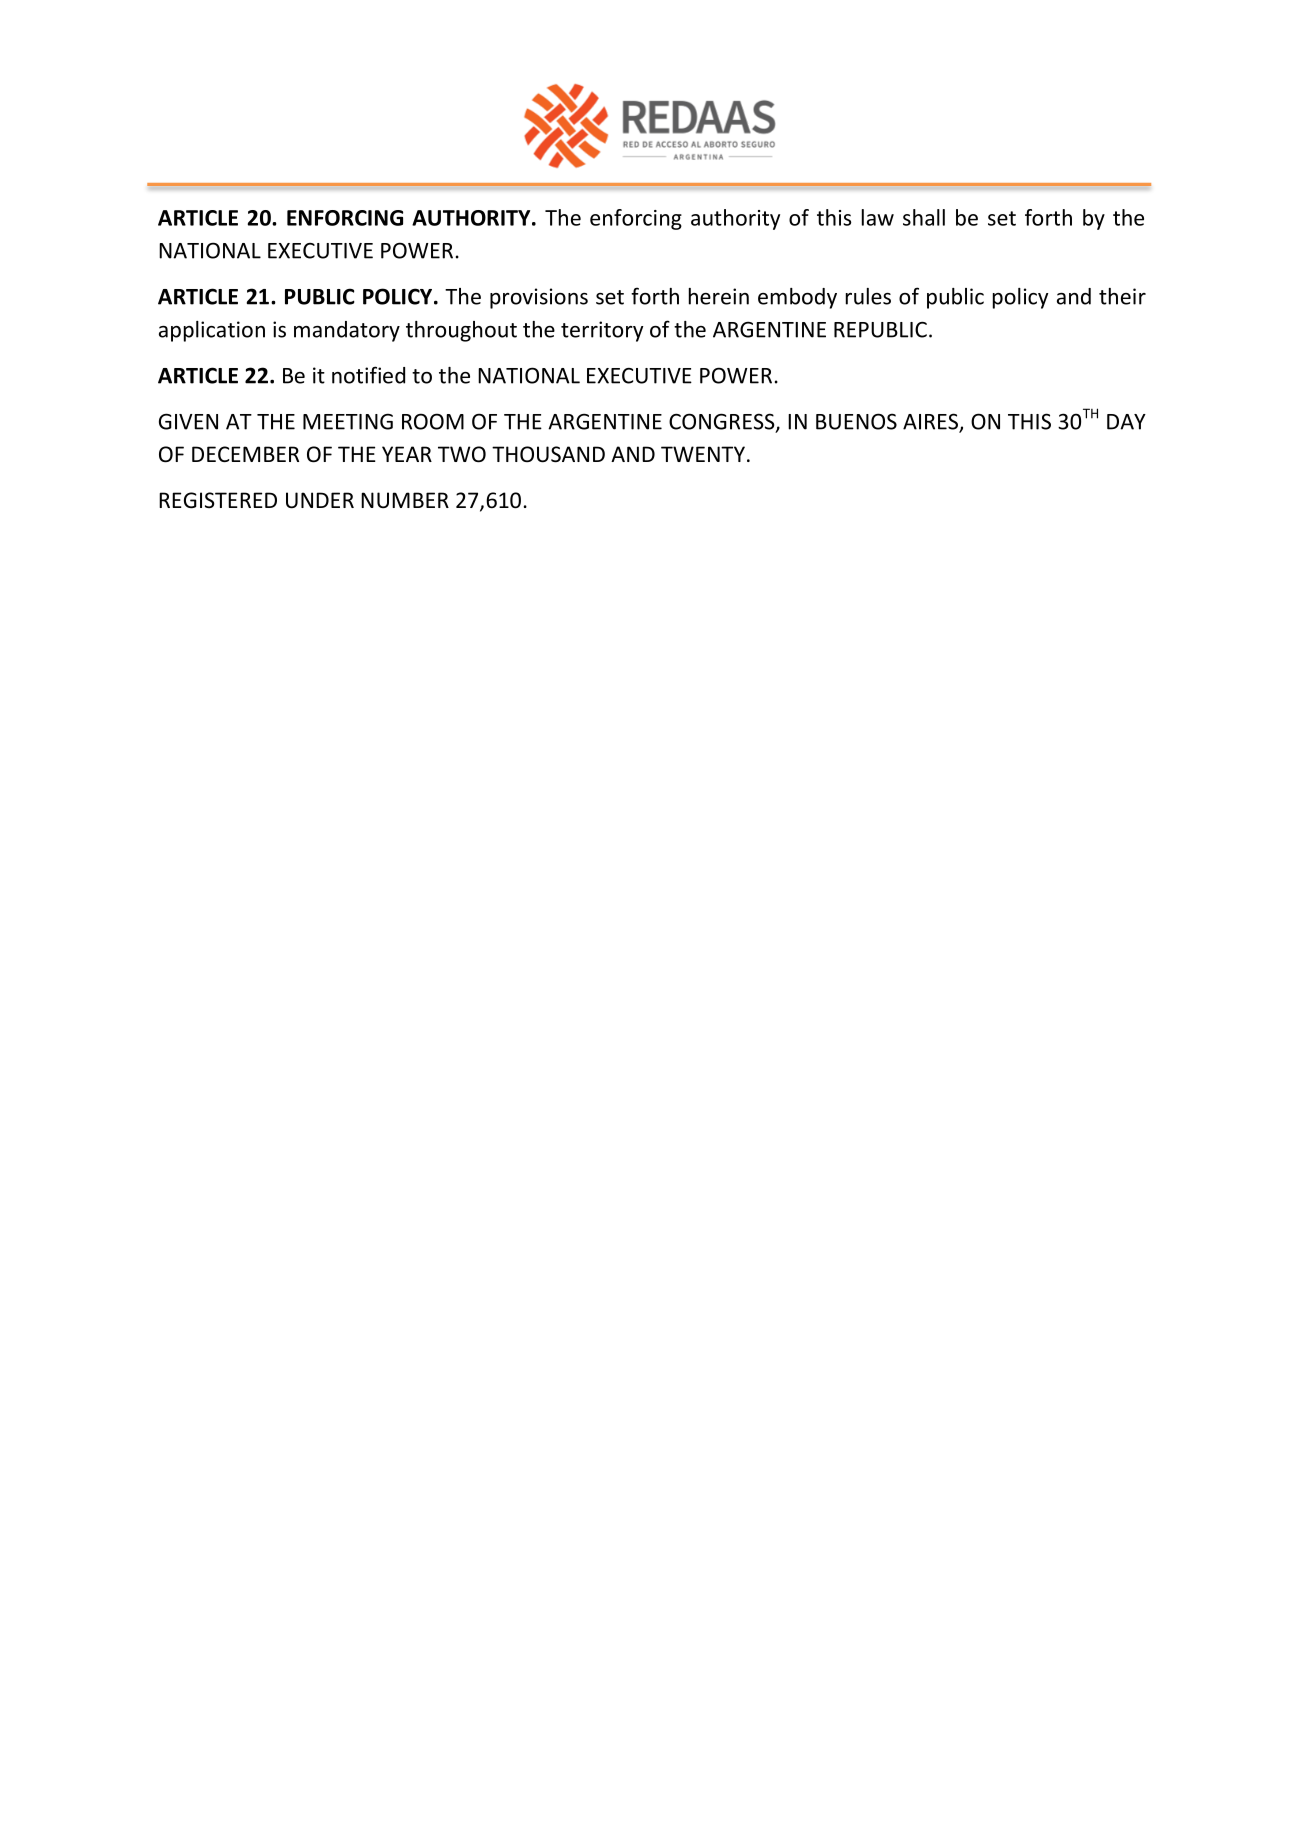 The height and width of the screenshot is (1844, 1303). Describe the element at coordinates (924, 217) in the screenshot. I see `shall` at that location.
